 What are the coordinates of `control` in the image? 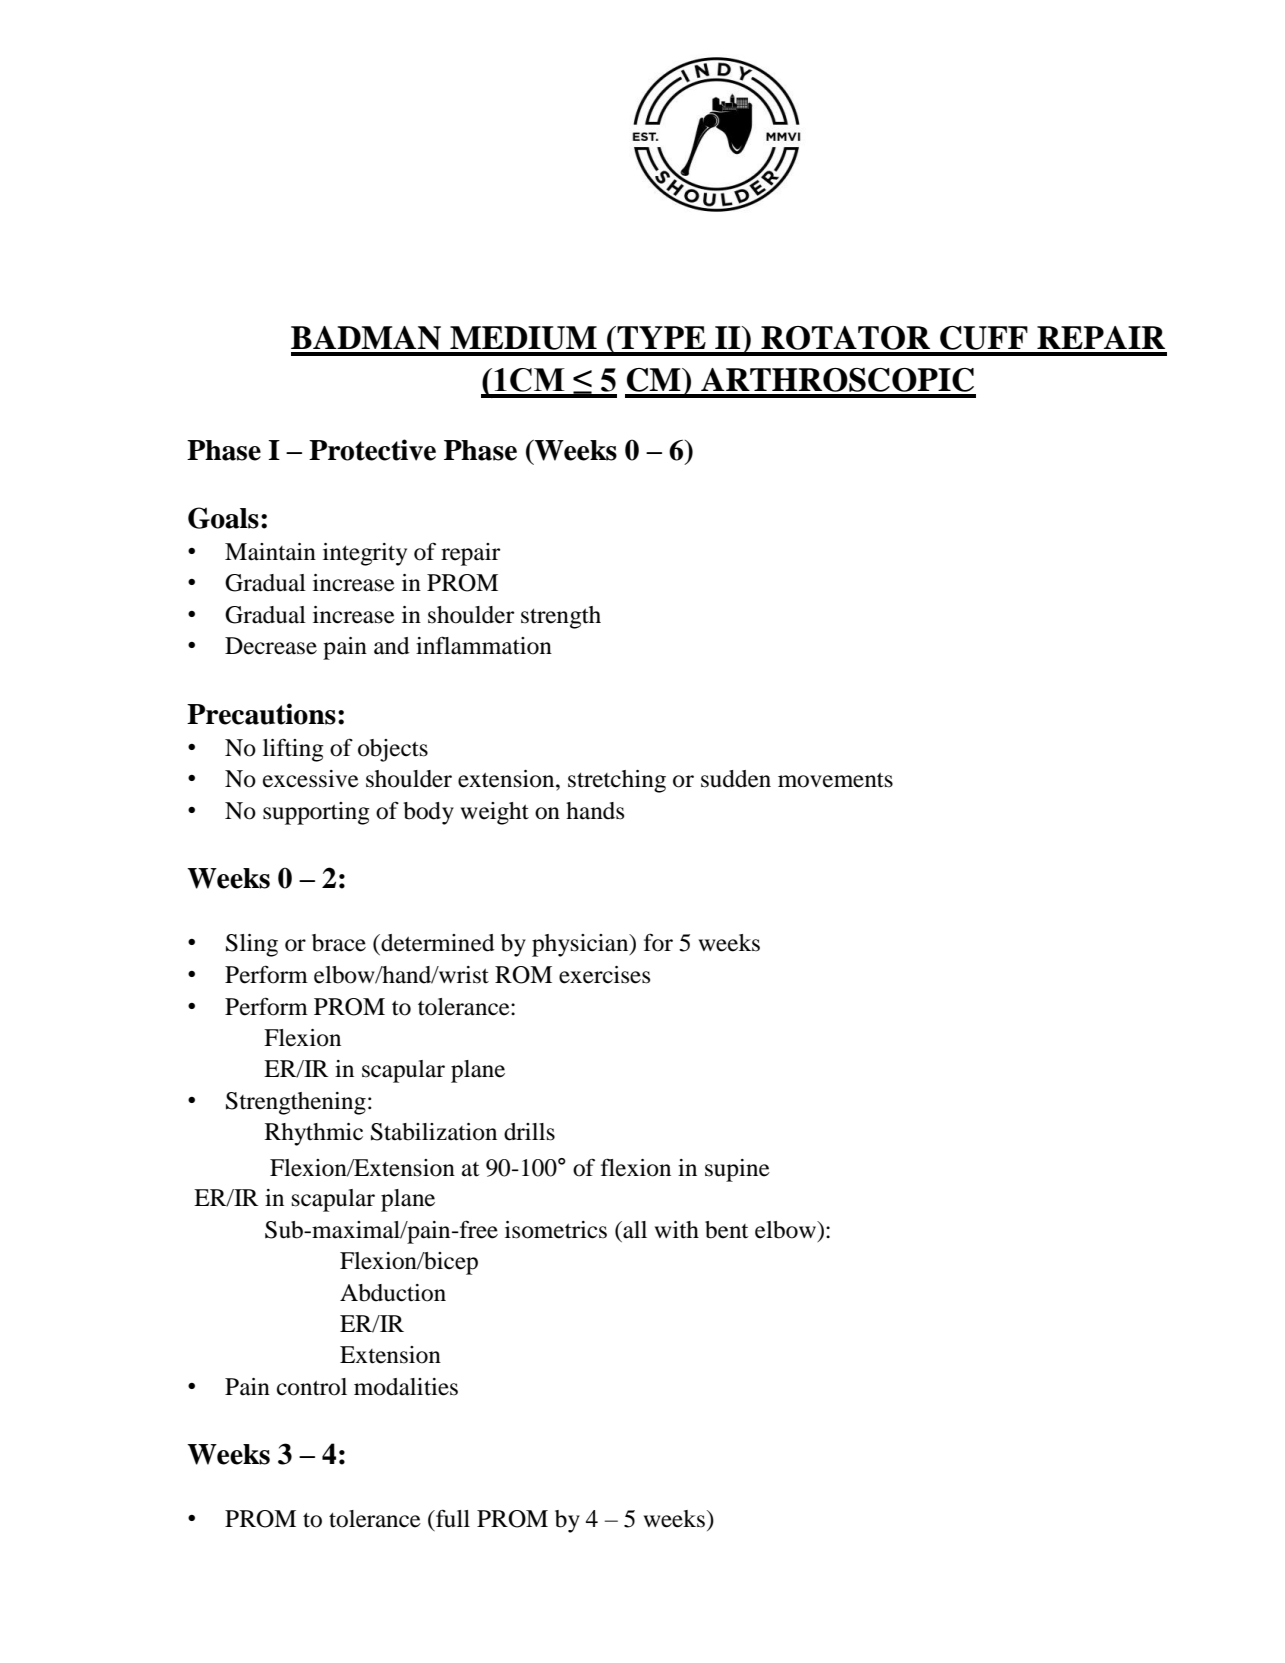 It's located at (312, 1387).
